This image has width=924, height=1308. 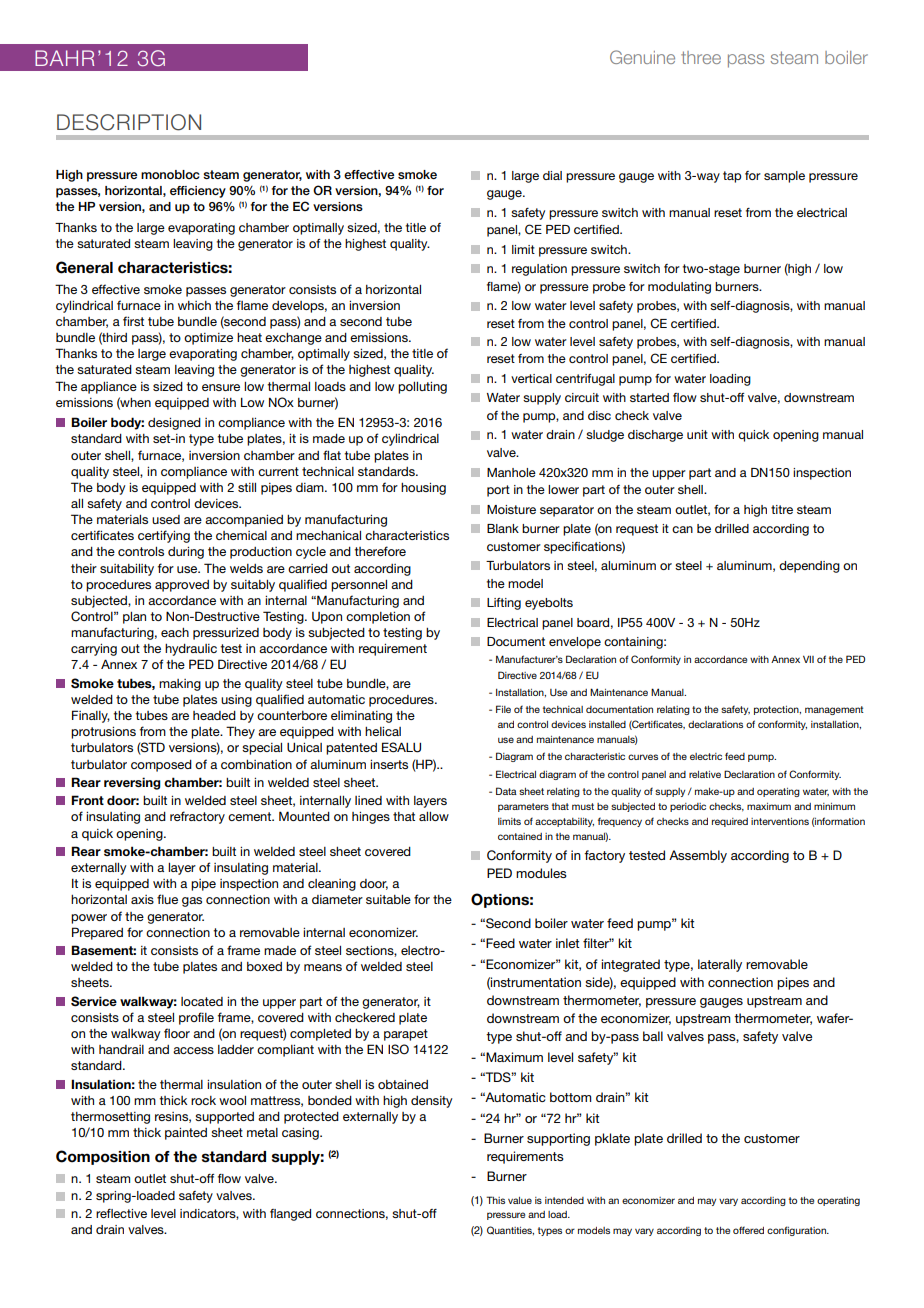 I want to click on Manhole, so click(x=511, y=472).
